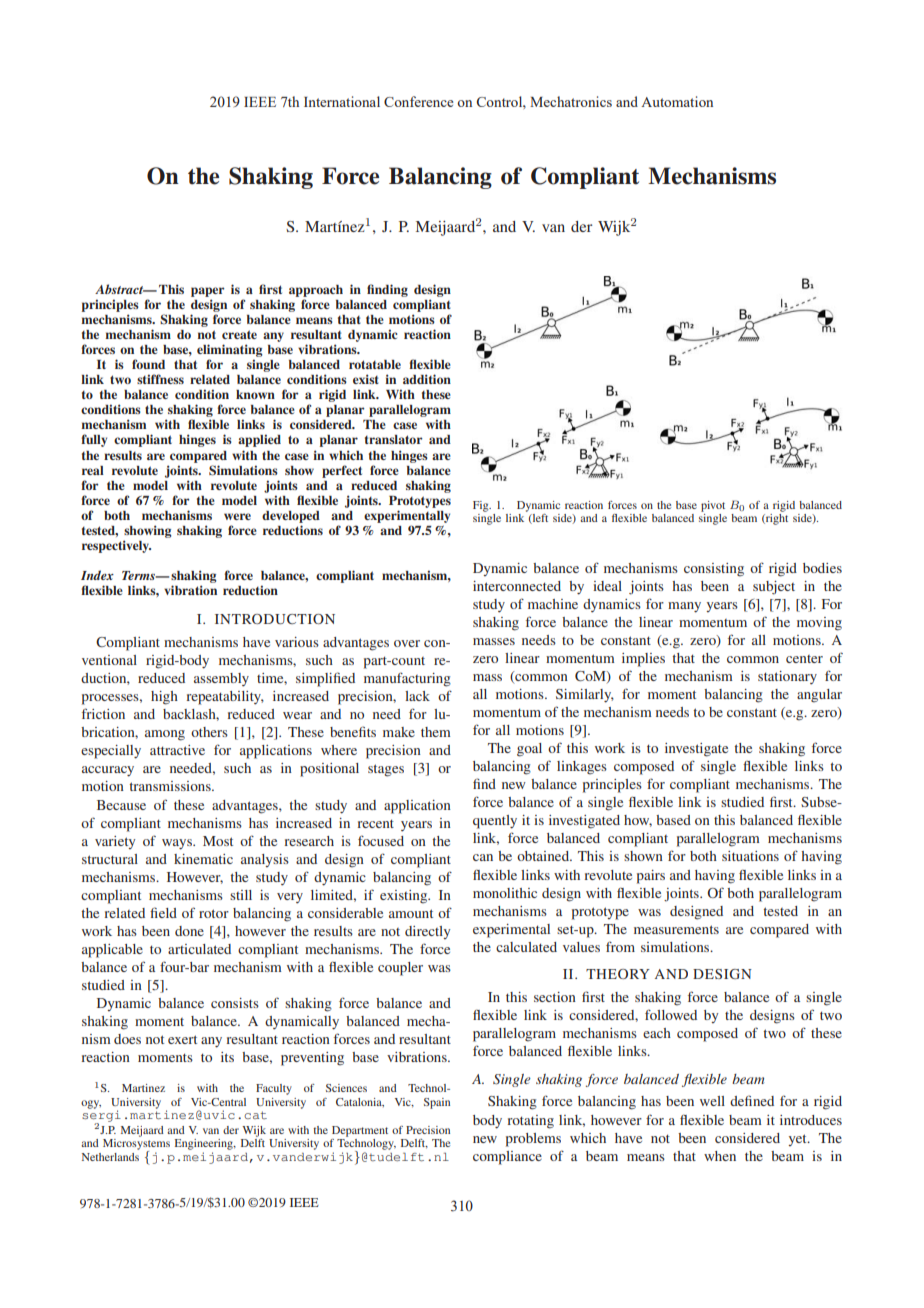 This screenshot has height=1308, width=924. What do you see at coordinates (342, 101) in the screenshot?
I see `International` at bounding box center [342, 101].
